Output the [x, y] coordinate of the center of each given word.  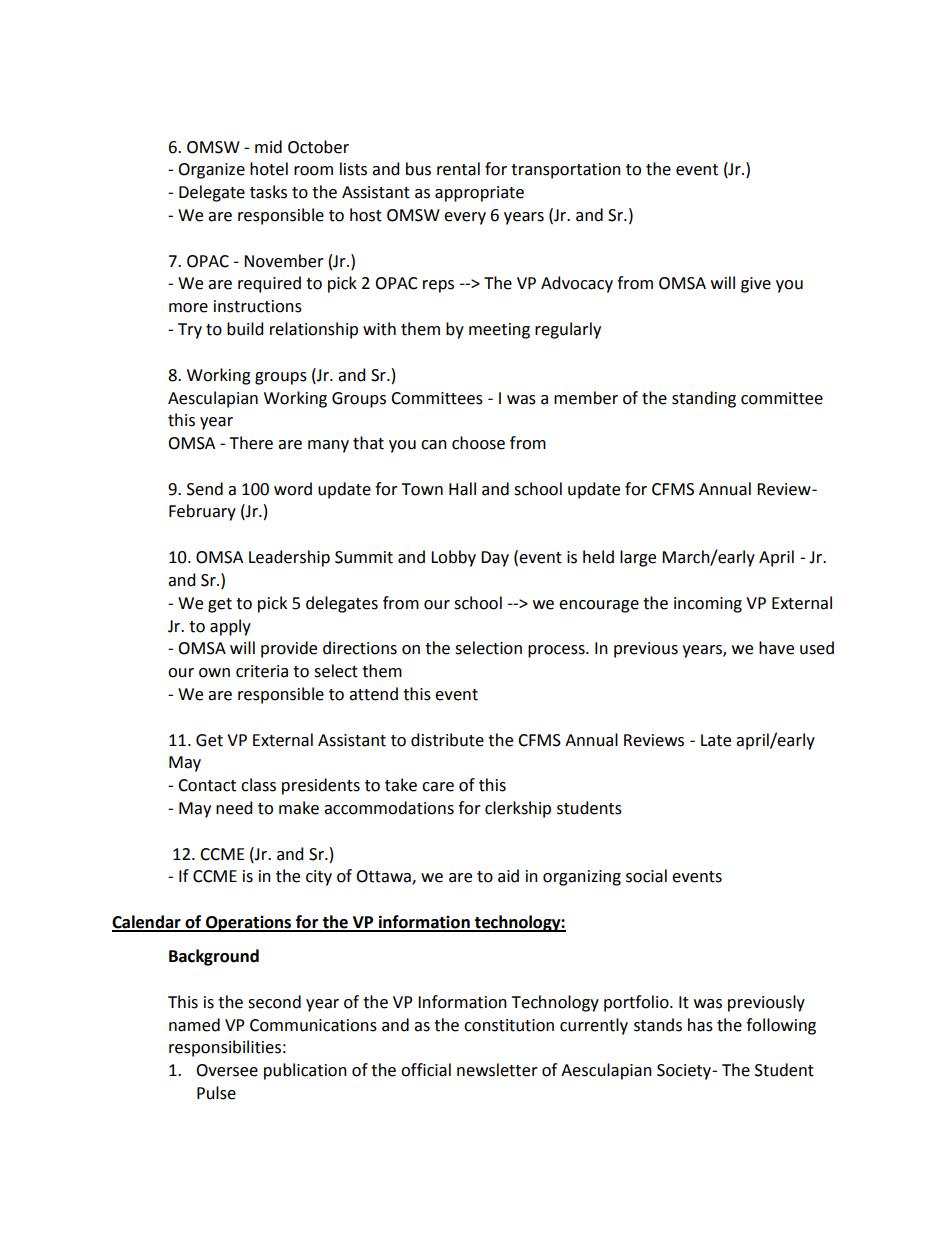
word [293, 489]
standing [704, 399]
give [756, 285]
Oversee [227, 1070]
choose [478, 443]
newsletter [497, 1070]
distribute [447, 740]
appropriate [479, 194]
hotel [269, 169]
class [258, 785]
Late [716, 740]
